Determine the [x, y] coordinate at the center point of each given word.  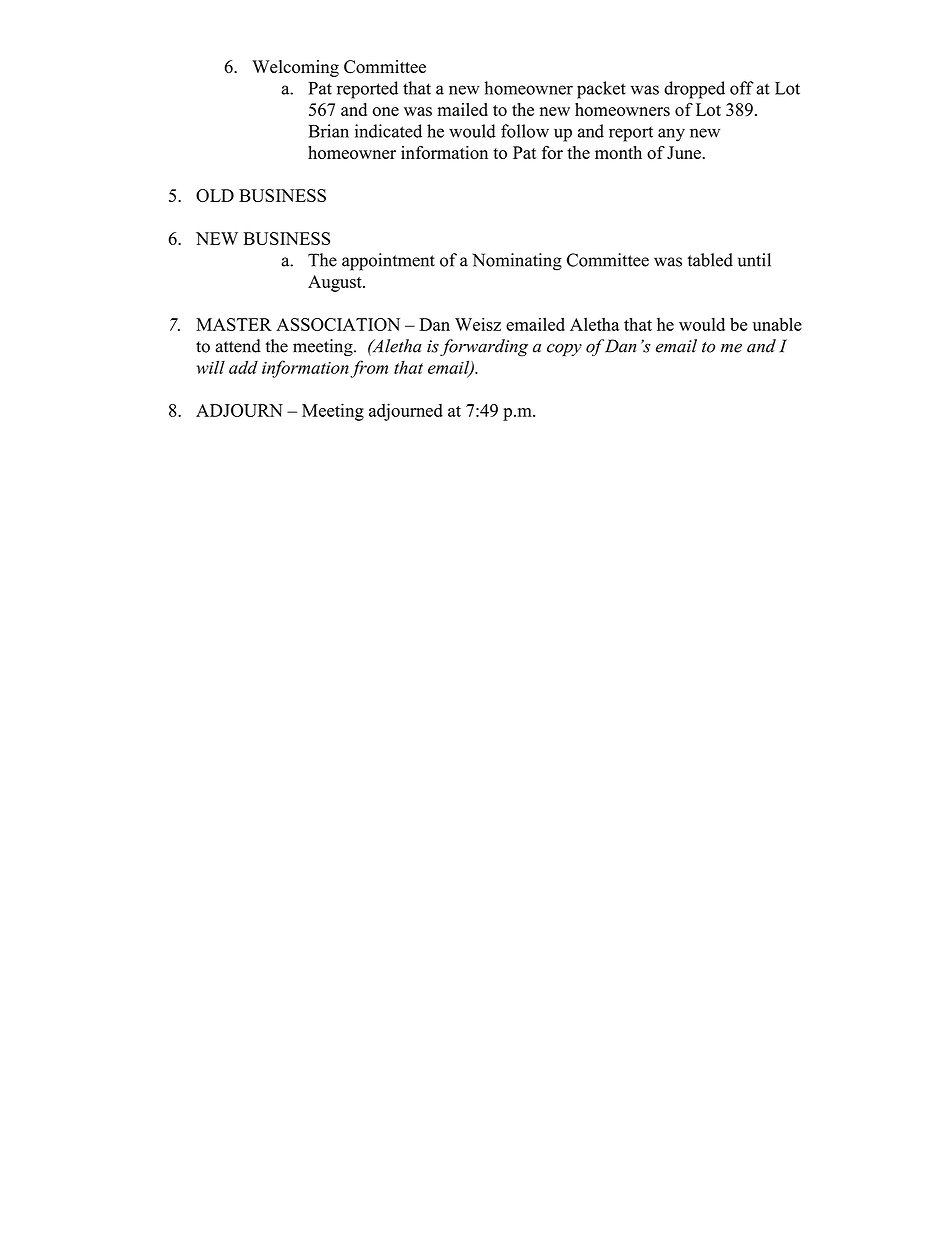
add [243, 367]
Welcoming [295, 68]
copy [564, 350]
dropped [694, 90]
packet [601, 90]
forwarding [484, 348]
